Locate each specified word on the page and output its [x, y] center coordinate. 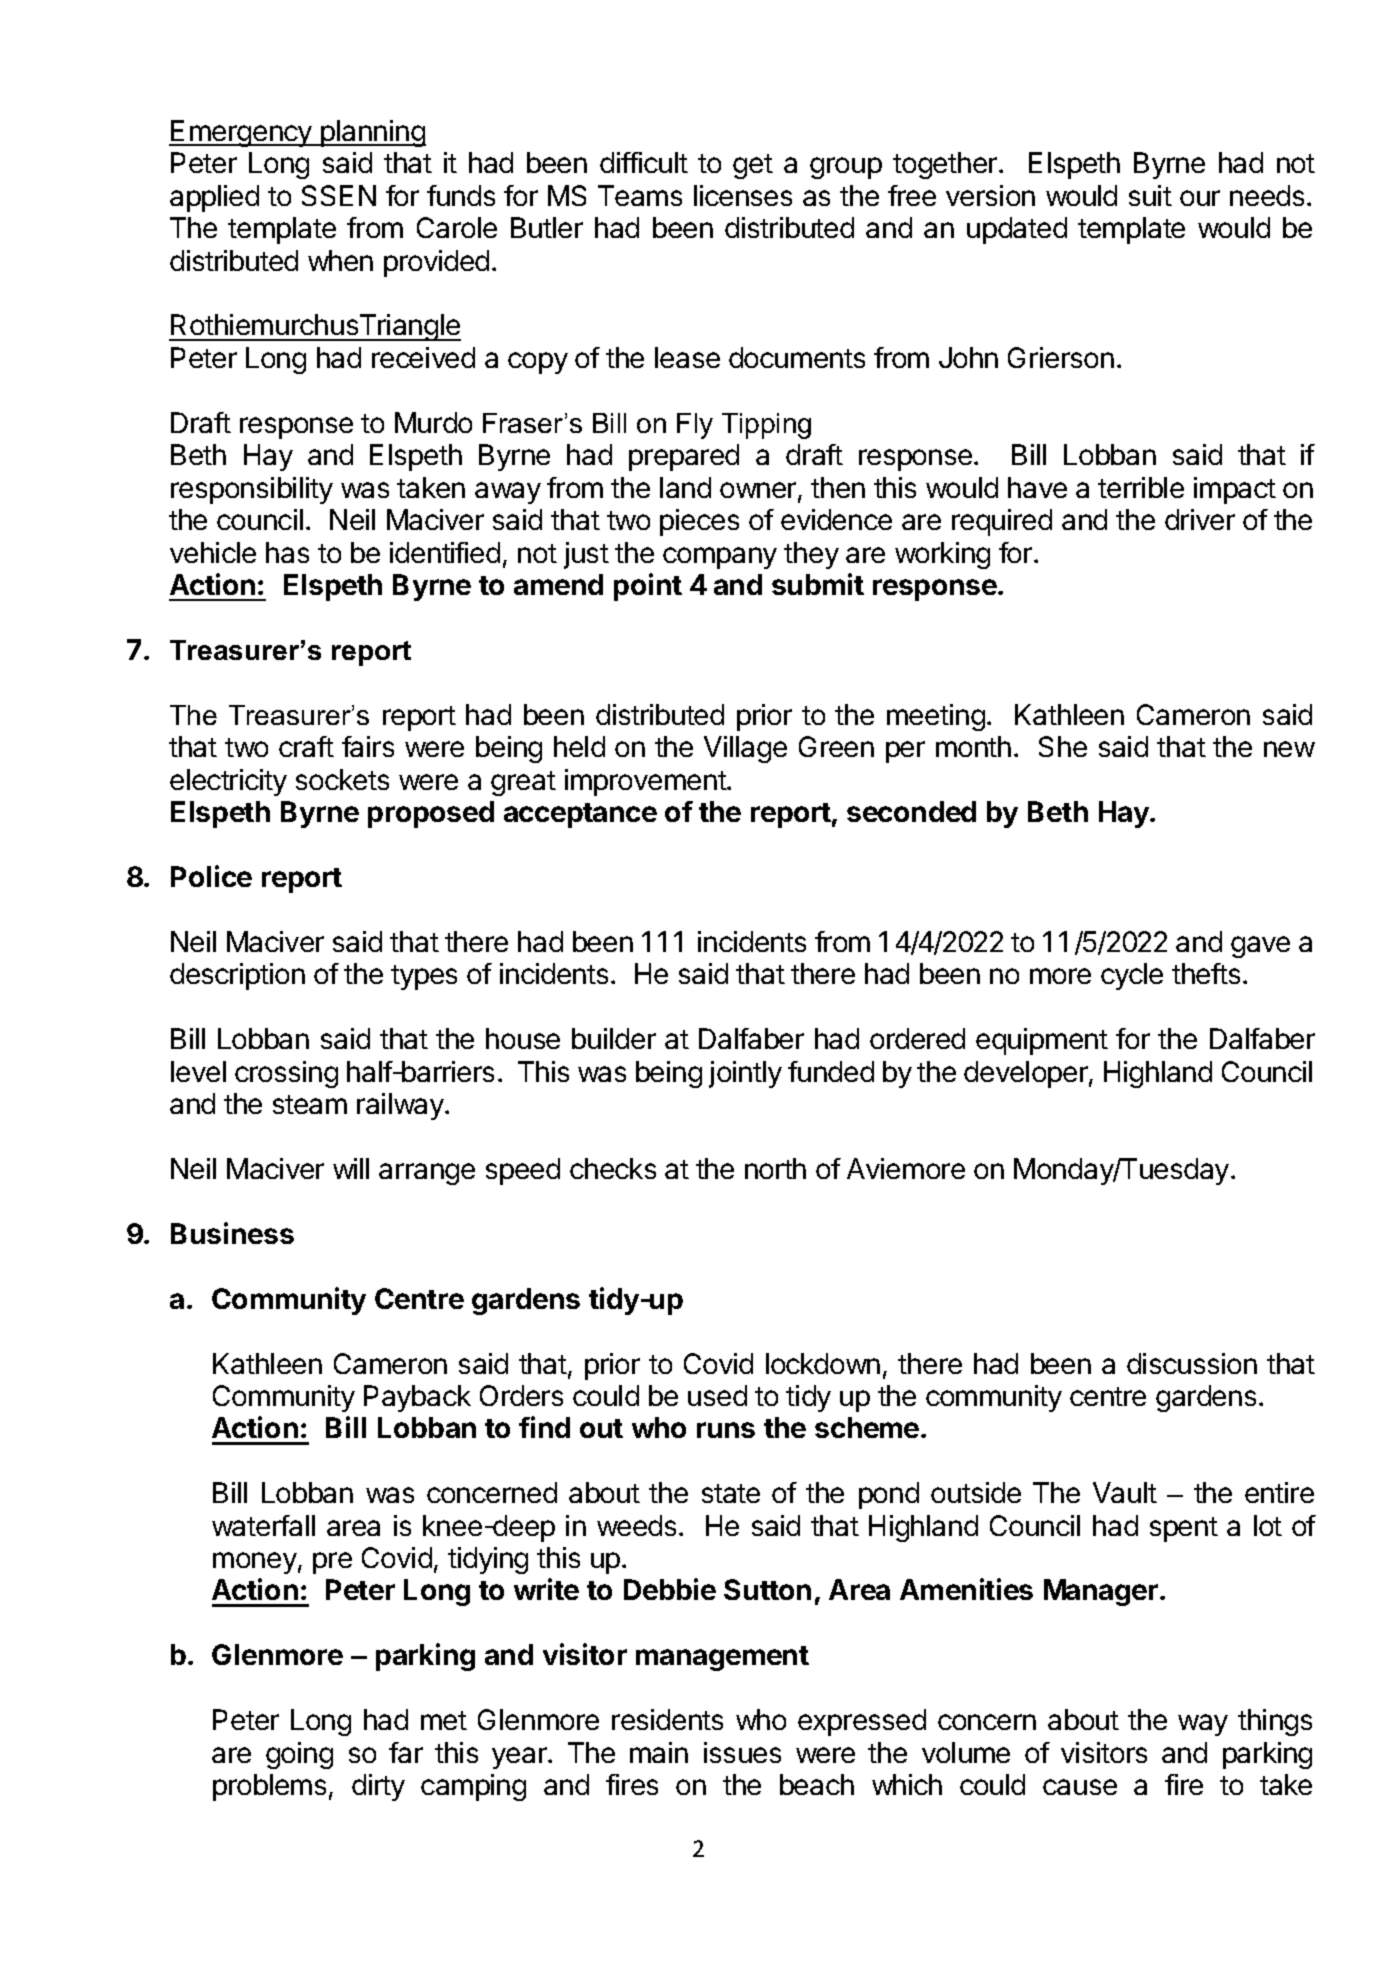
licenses [743, 195]
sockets [342, 779]
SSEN [339, 195]
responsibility [252, 490]
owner [759, 491]
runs [726, 1430]
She [1063, 746]
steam [310, 1104]
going [299, 1755]
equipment [1042, 1041]
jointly [745, 1074]
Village [745, 749]
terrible [1141, 487]
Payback [417, 1398]
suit [1150, 195]
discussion [1192, 1363]
